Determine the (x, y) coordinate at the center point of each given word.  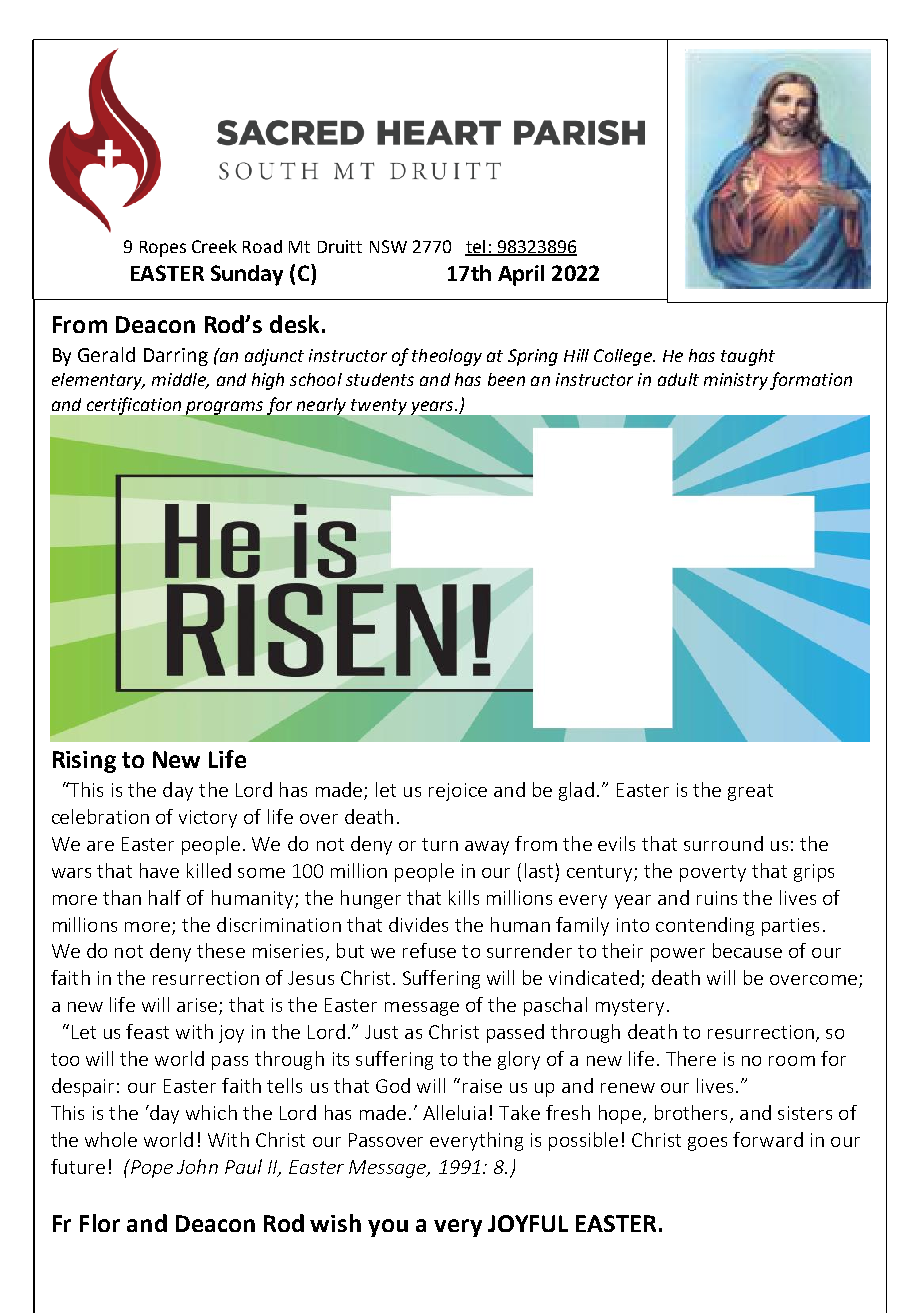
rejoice (458, 792)
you (388, 1228)
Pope (150, 1168)
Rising (84, 762)
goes (707, 1144)
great (750, 792)
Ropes (163, 249)
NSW (388, 246)
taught (748, 357)
